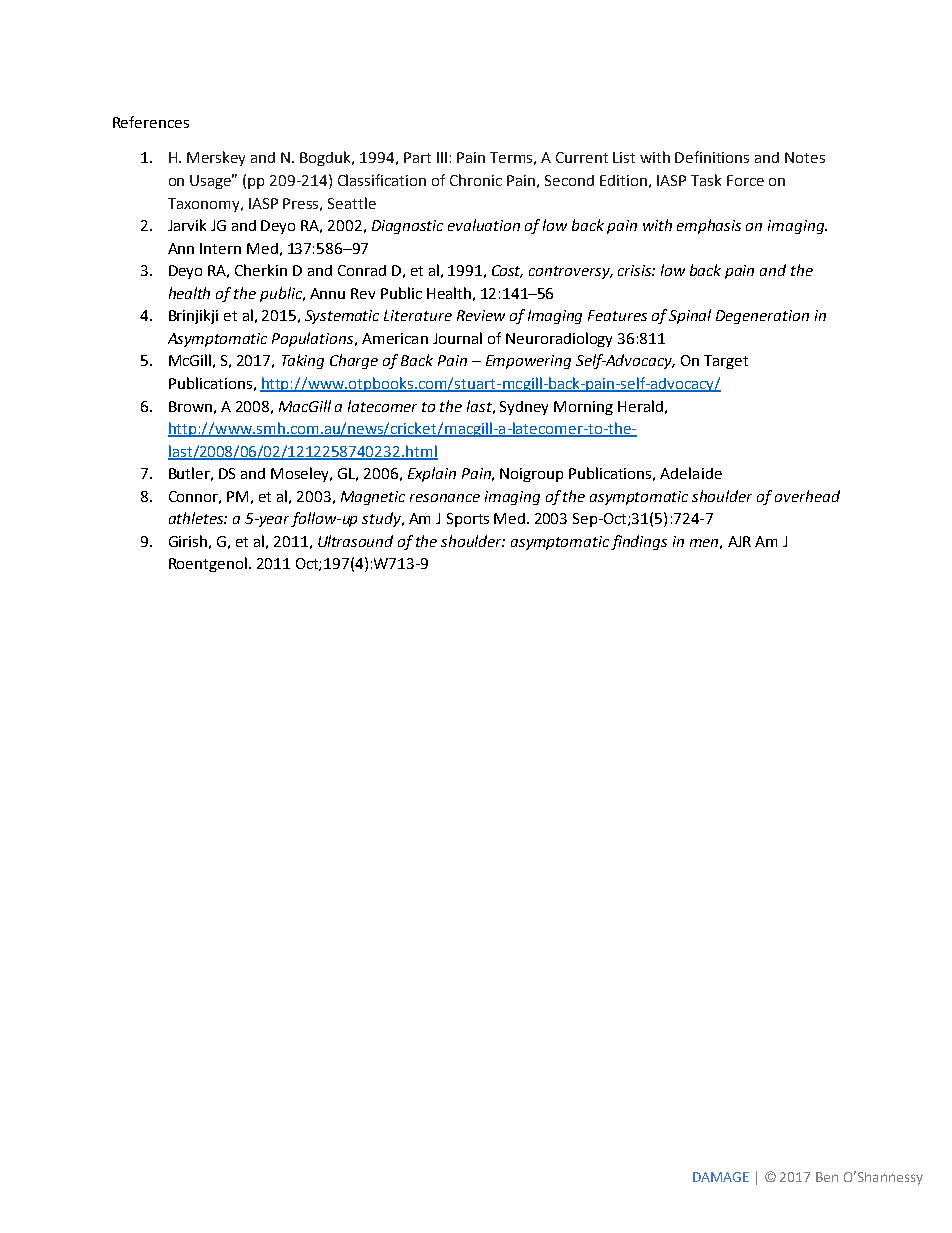 Image resolution: width=952 pixels, height=1233 pixels. Describe the element at coordinates (524, 408) in the screenshot. I see `Sydney` at that location.
